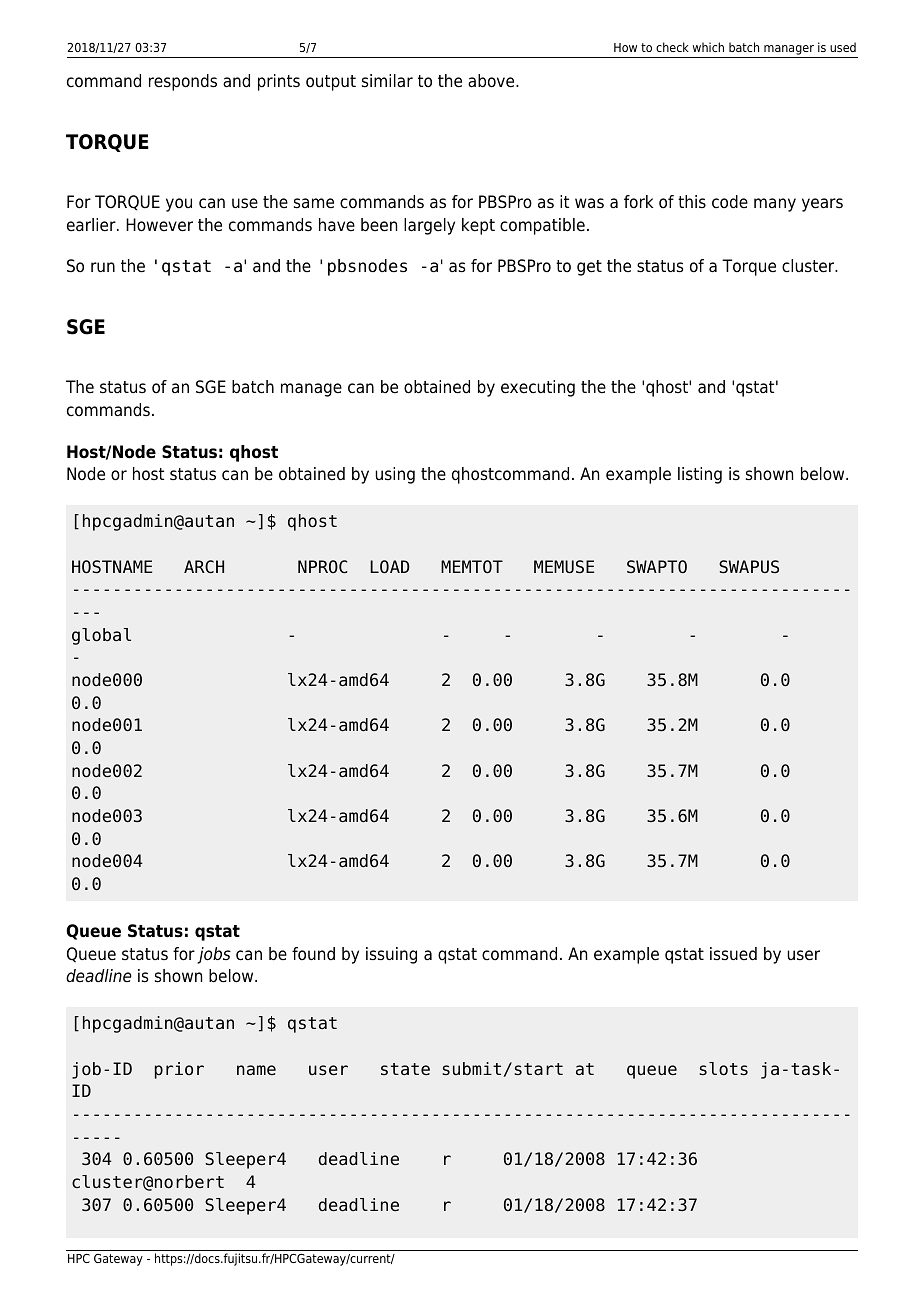 Image resolution: width=924 pixels, height=1308 pixels. Describe the element at coordinates (103, 267) in the screenshot. I see `run` at that location.
